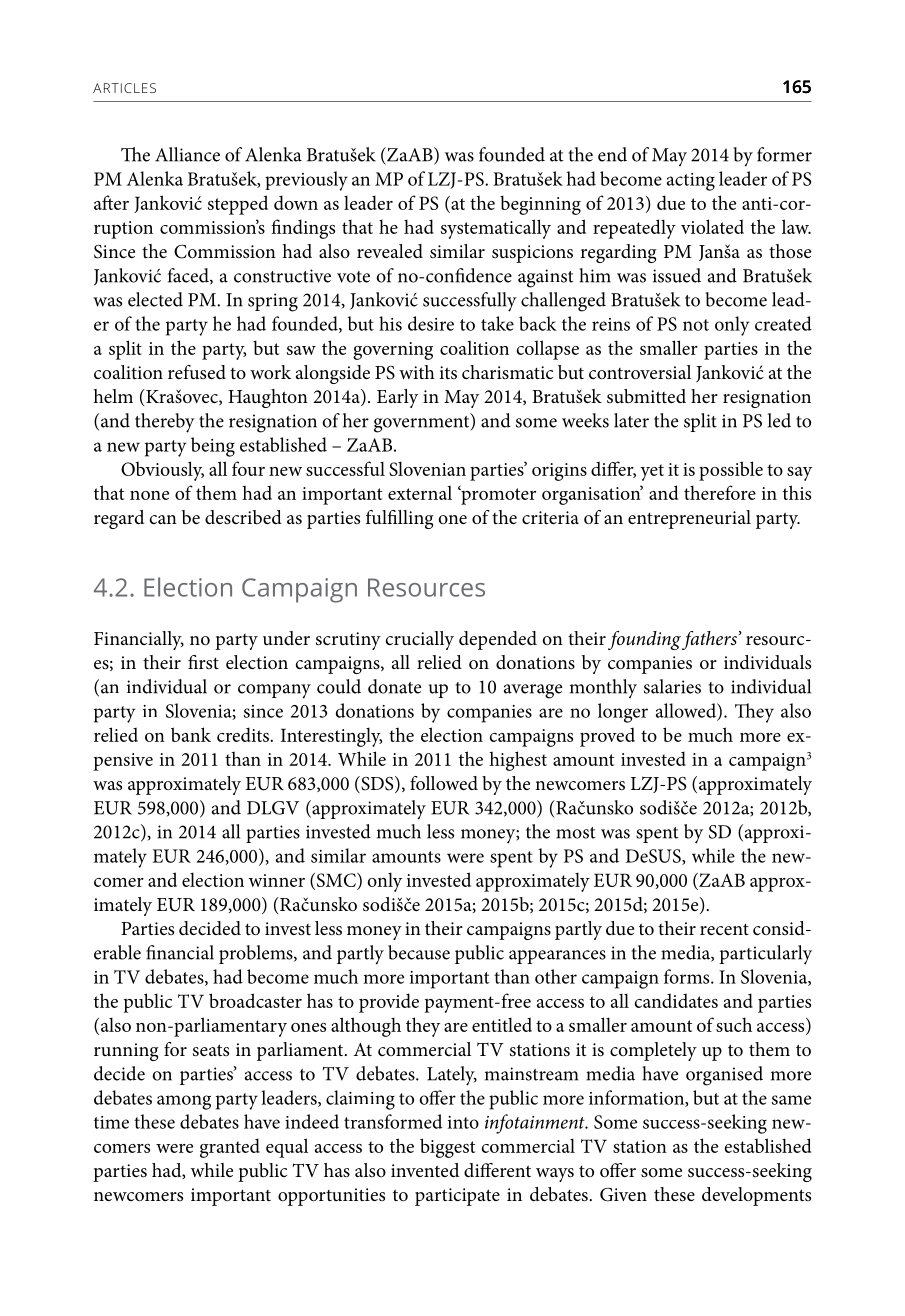 Image resolution: width=905 pixels, height=1316 pixels. What do you see at coordinates (540, 205) in the screenshot?
I see `beginning` at bounding box center [540, 205].
